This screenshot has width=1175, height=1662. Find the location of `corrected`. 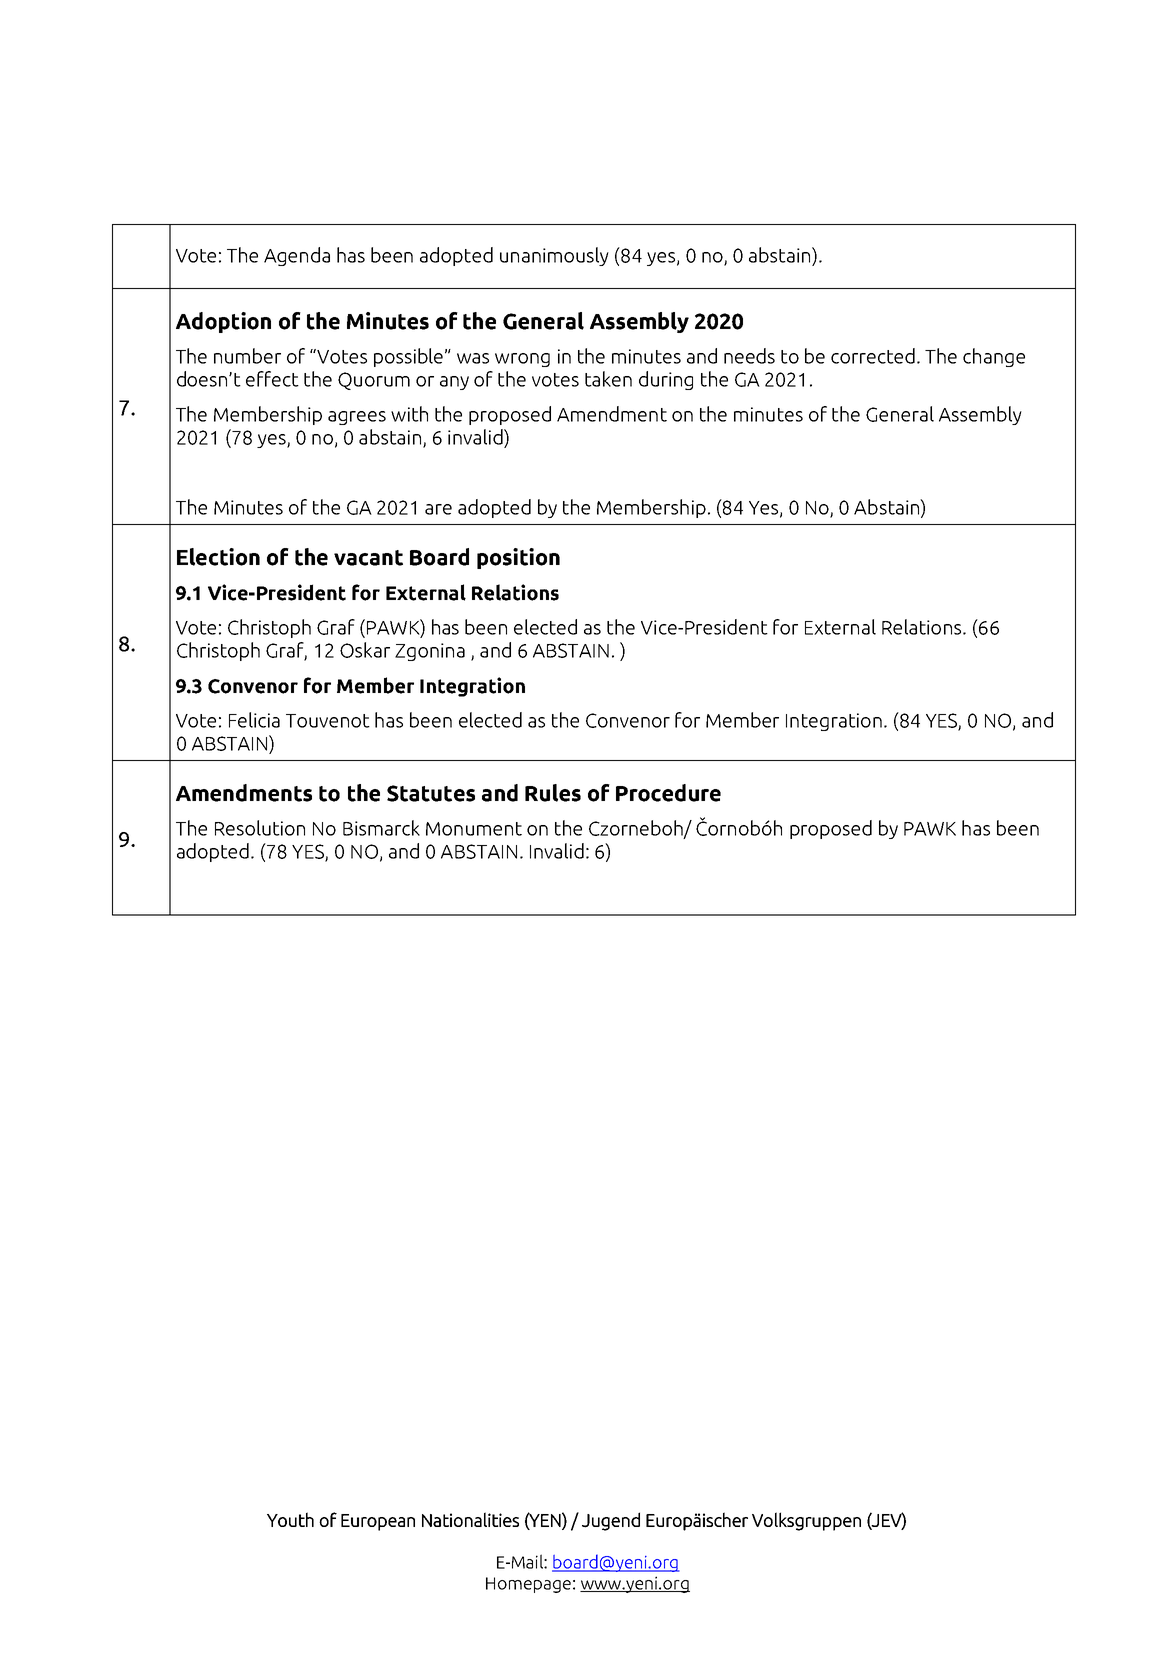

corrected is located at coordinates (873, 356).
